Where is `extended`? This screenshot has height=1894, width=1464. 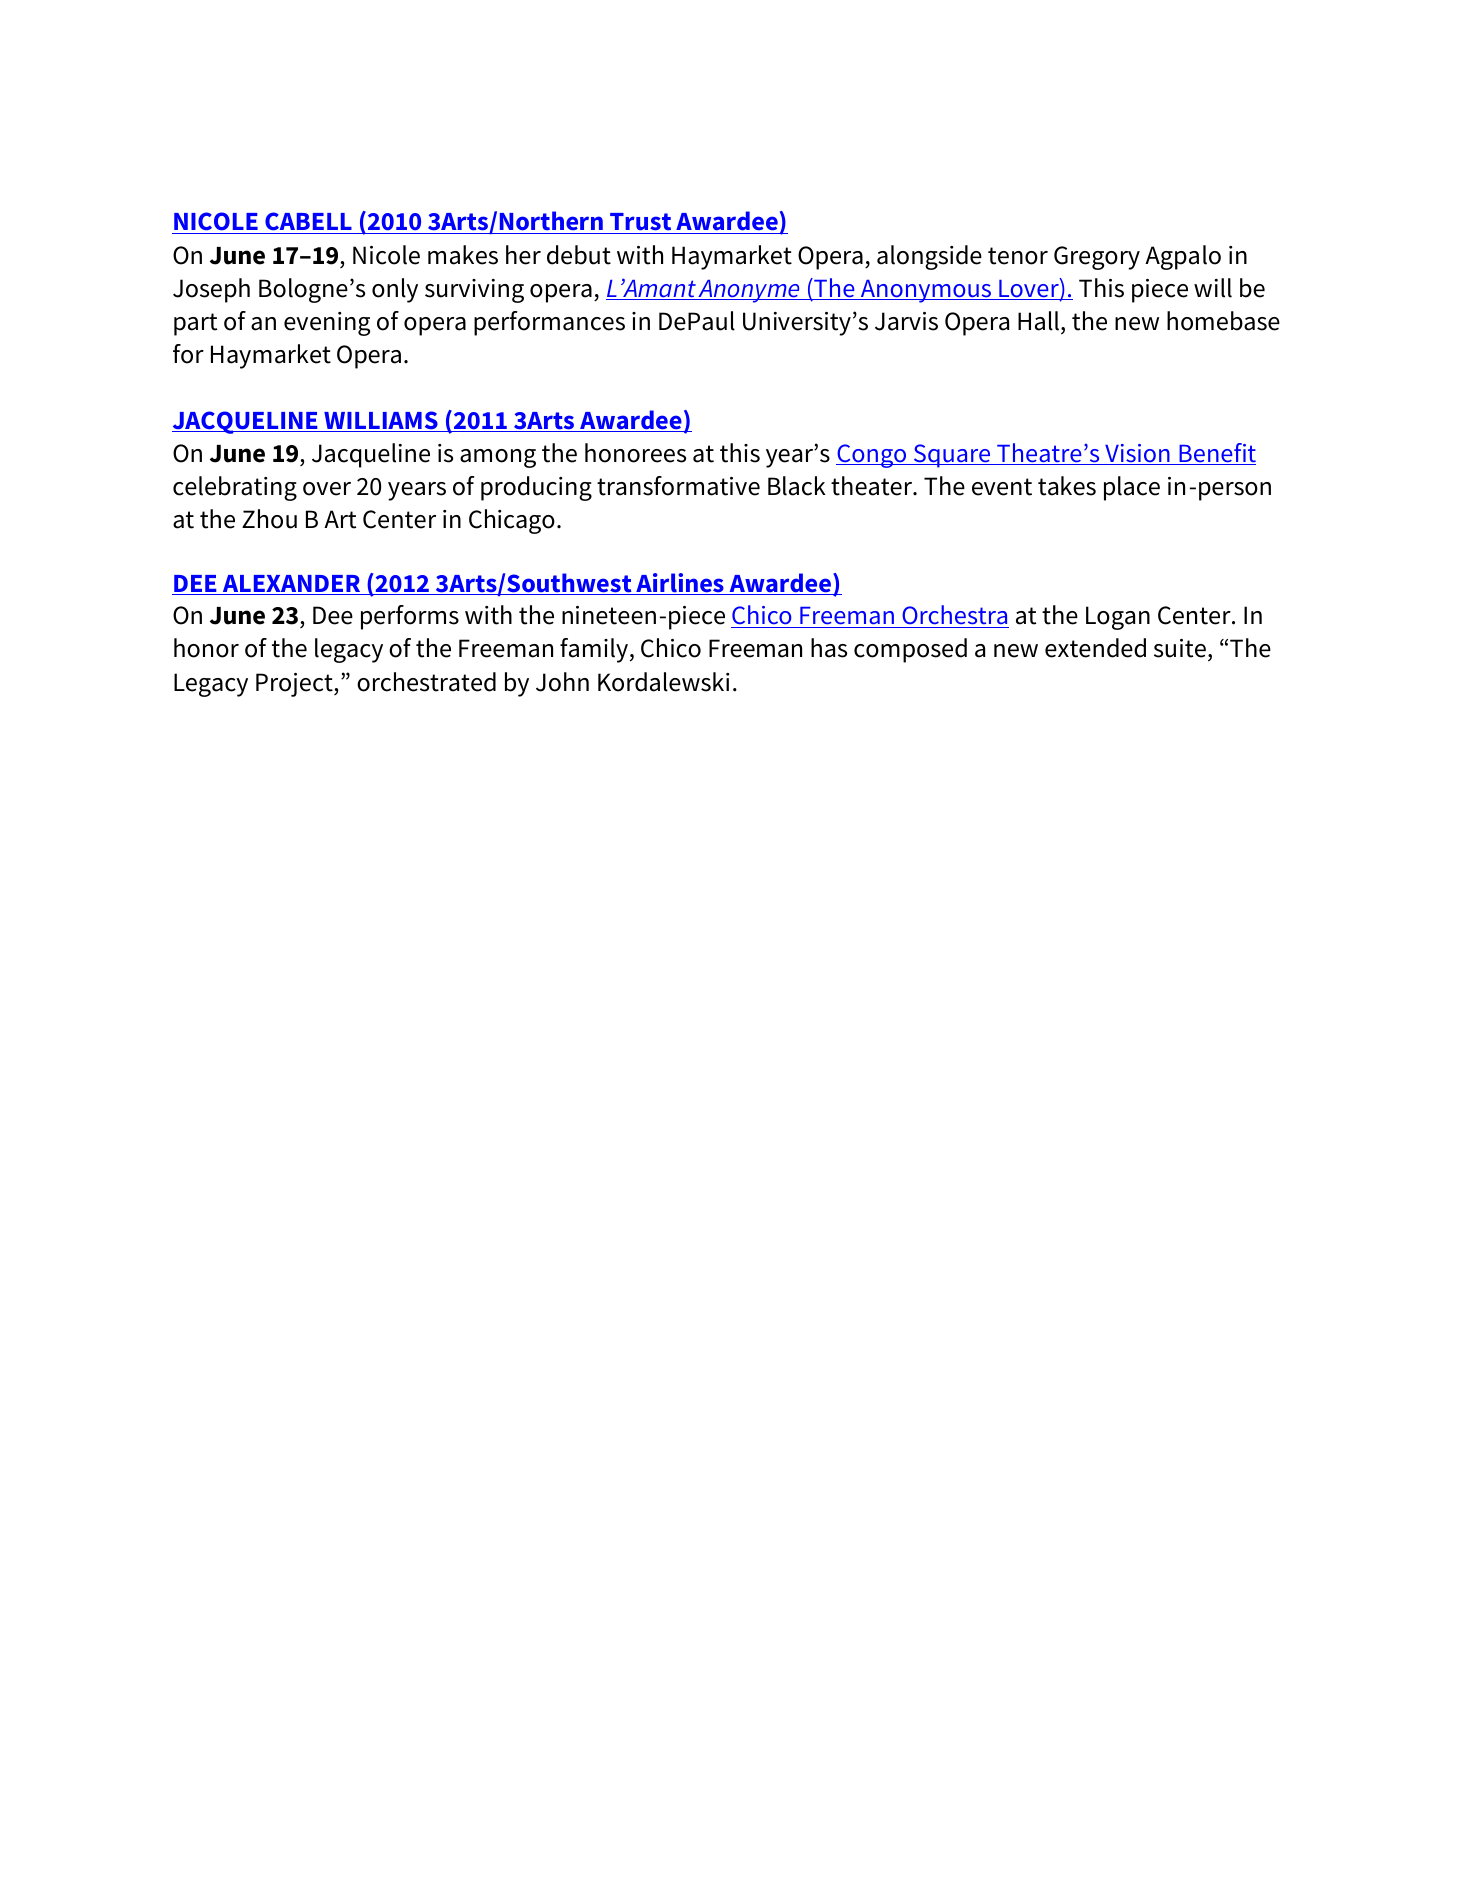 extended is located at coordinates (1095, 648).
